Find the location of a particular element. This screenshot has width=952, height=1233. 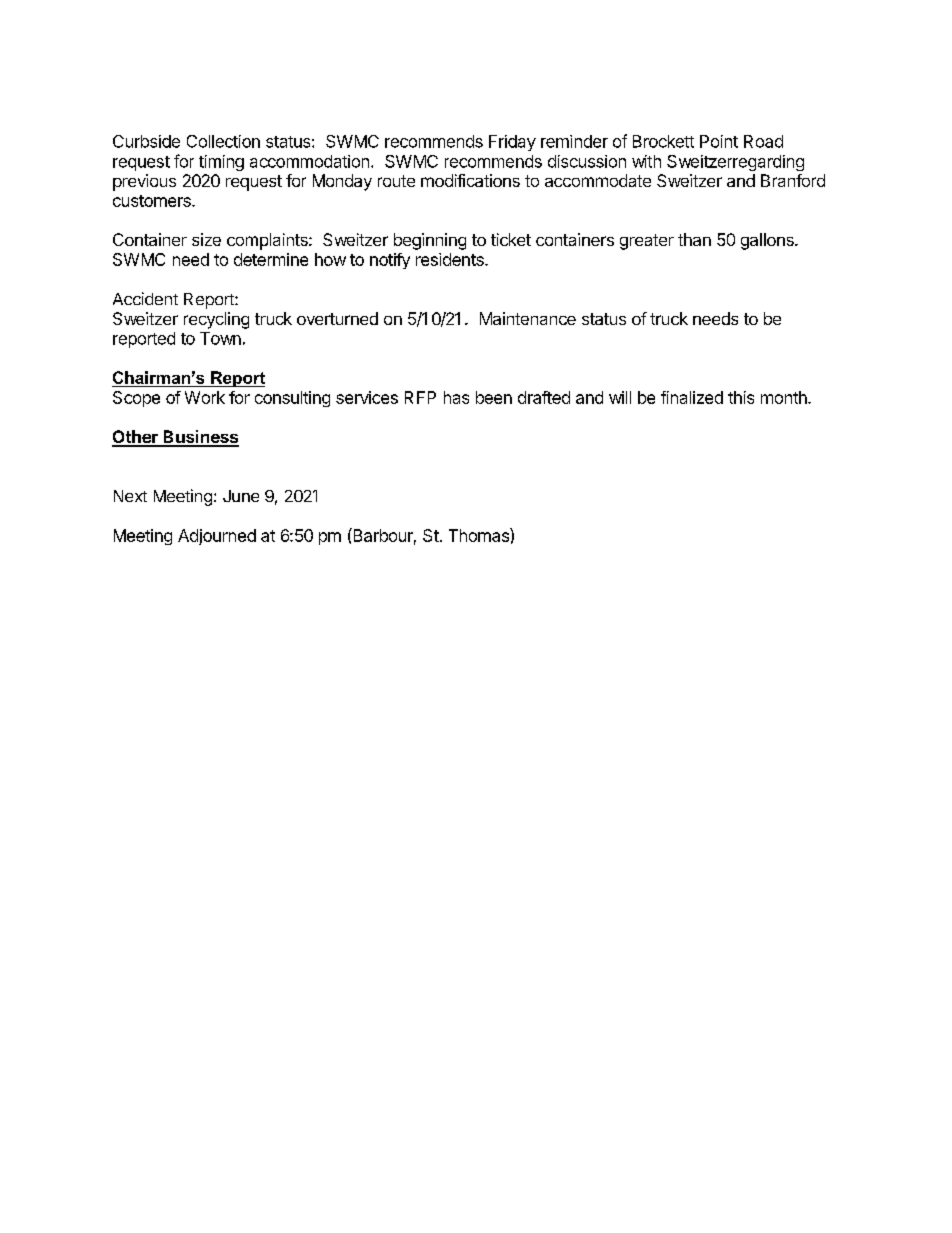

has is located at coordinates (456, 397).
